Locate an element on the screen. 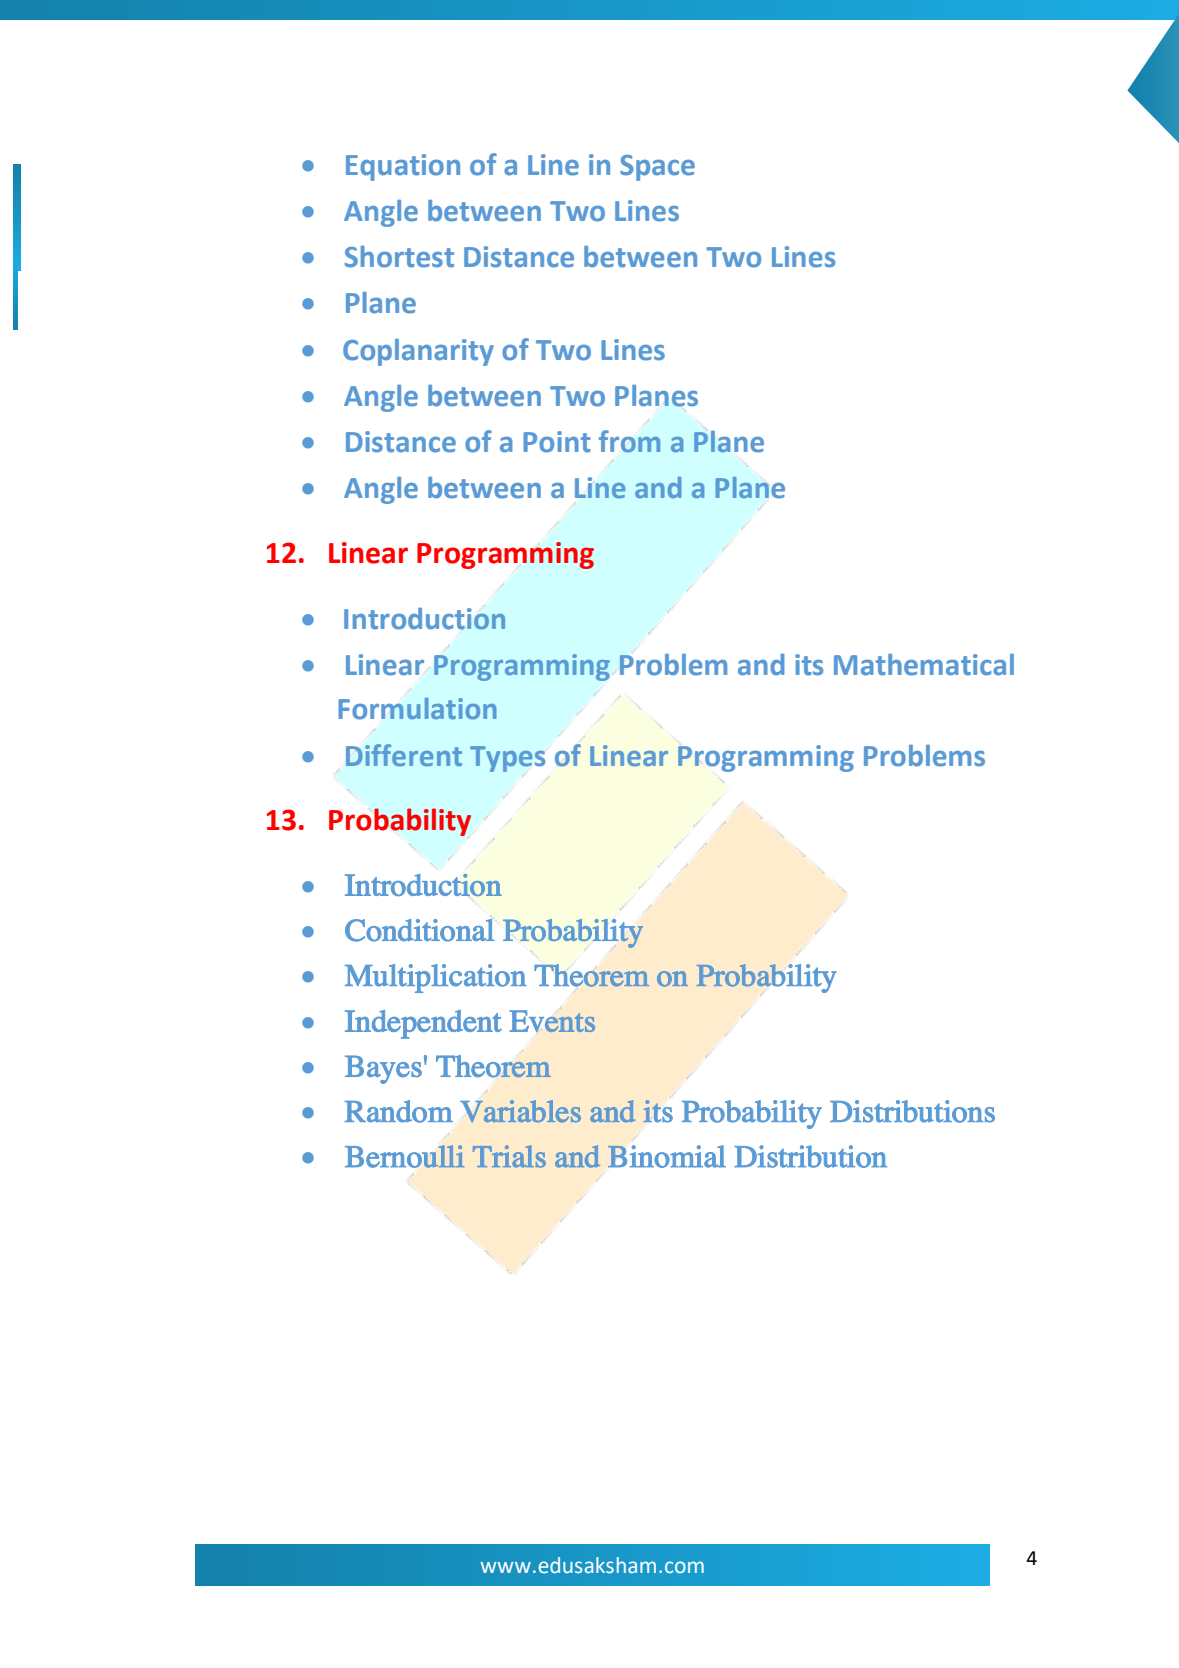 Image resolution: width=1179 pixels, height=1668 pixels. Equation is located at coordinates (403, 167).
